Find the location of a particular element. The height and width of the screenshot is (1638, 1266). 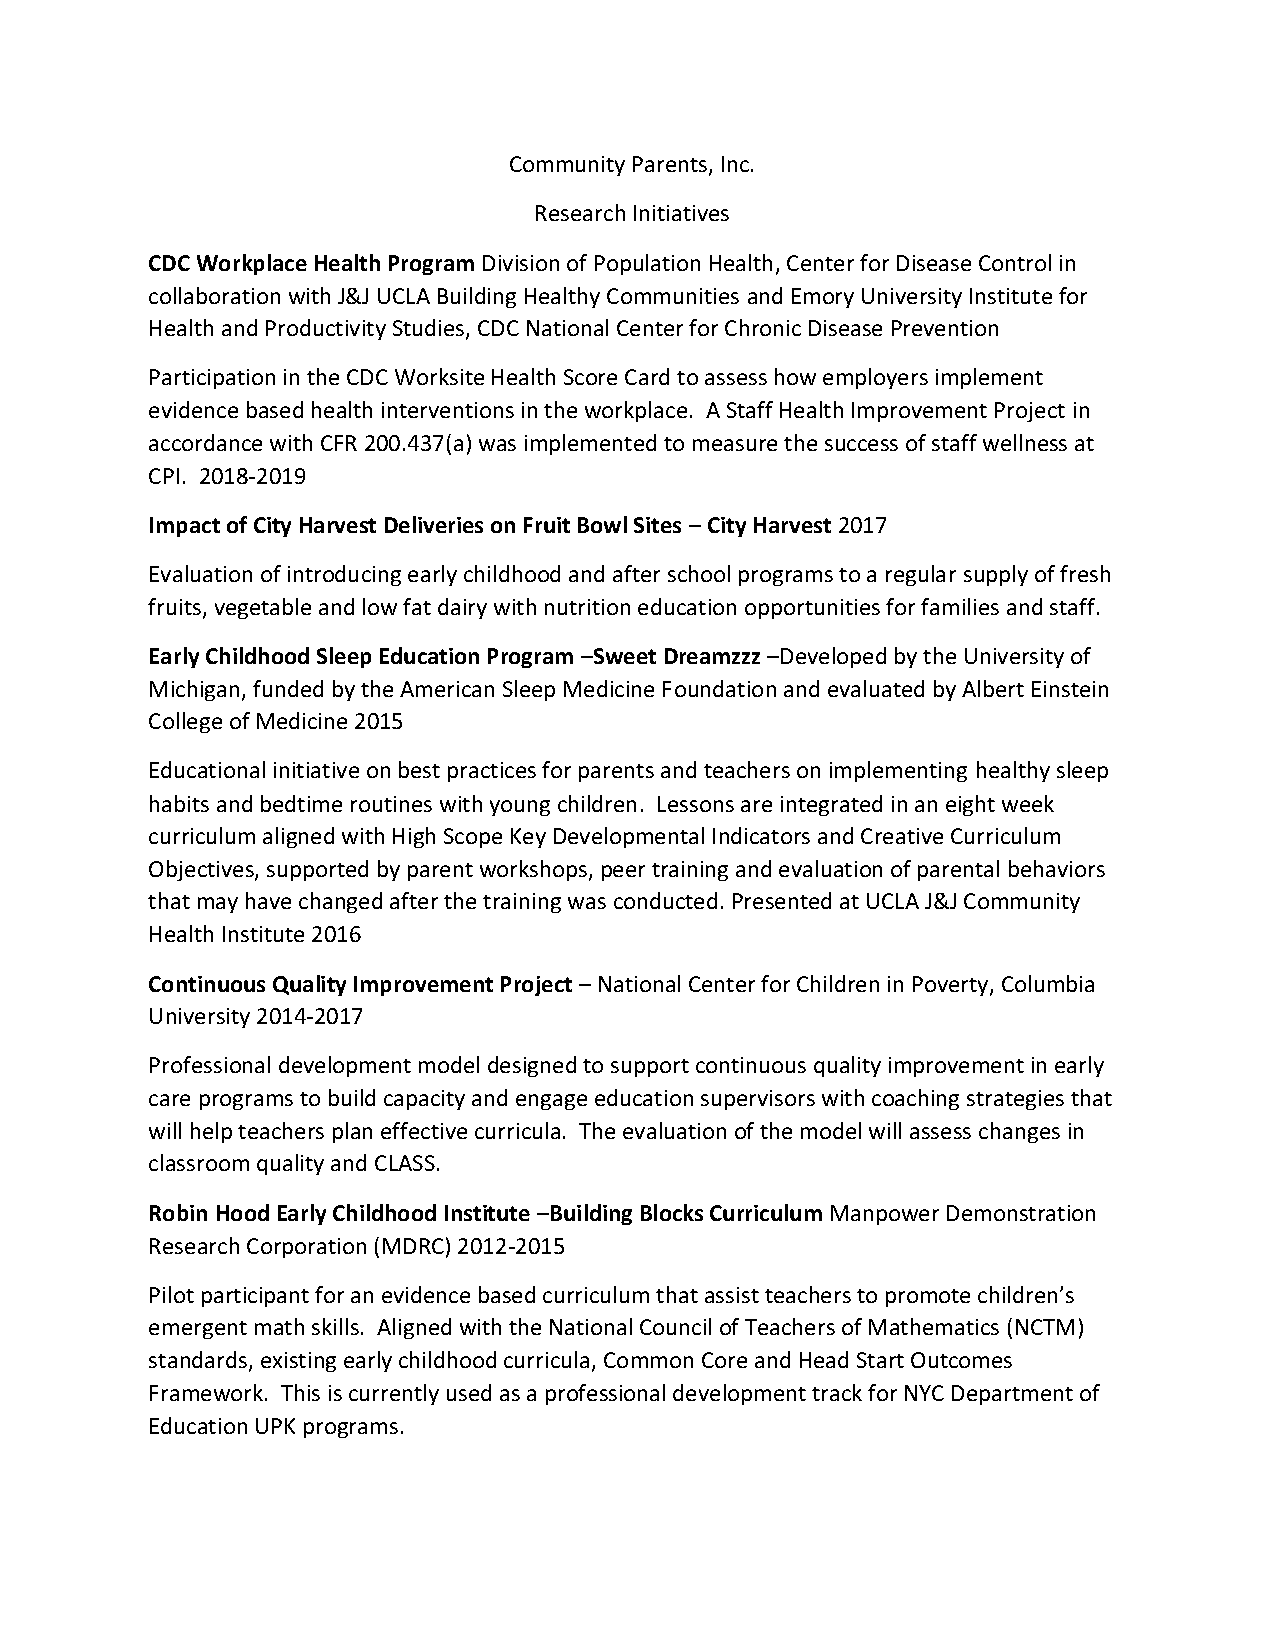

Common is located at coordinates (648, 1360).
